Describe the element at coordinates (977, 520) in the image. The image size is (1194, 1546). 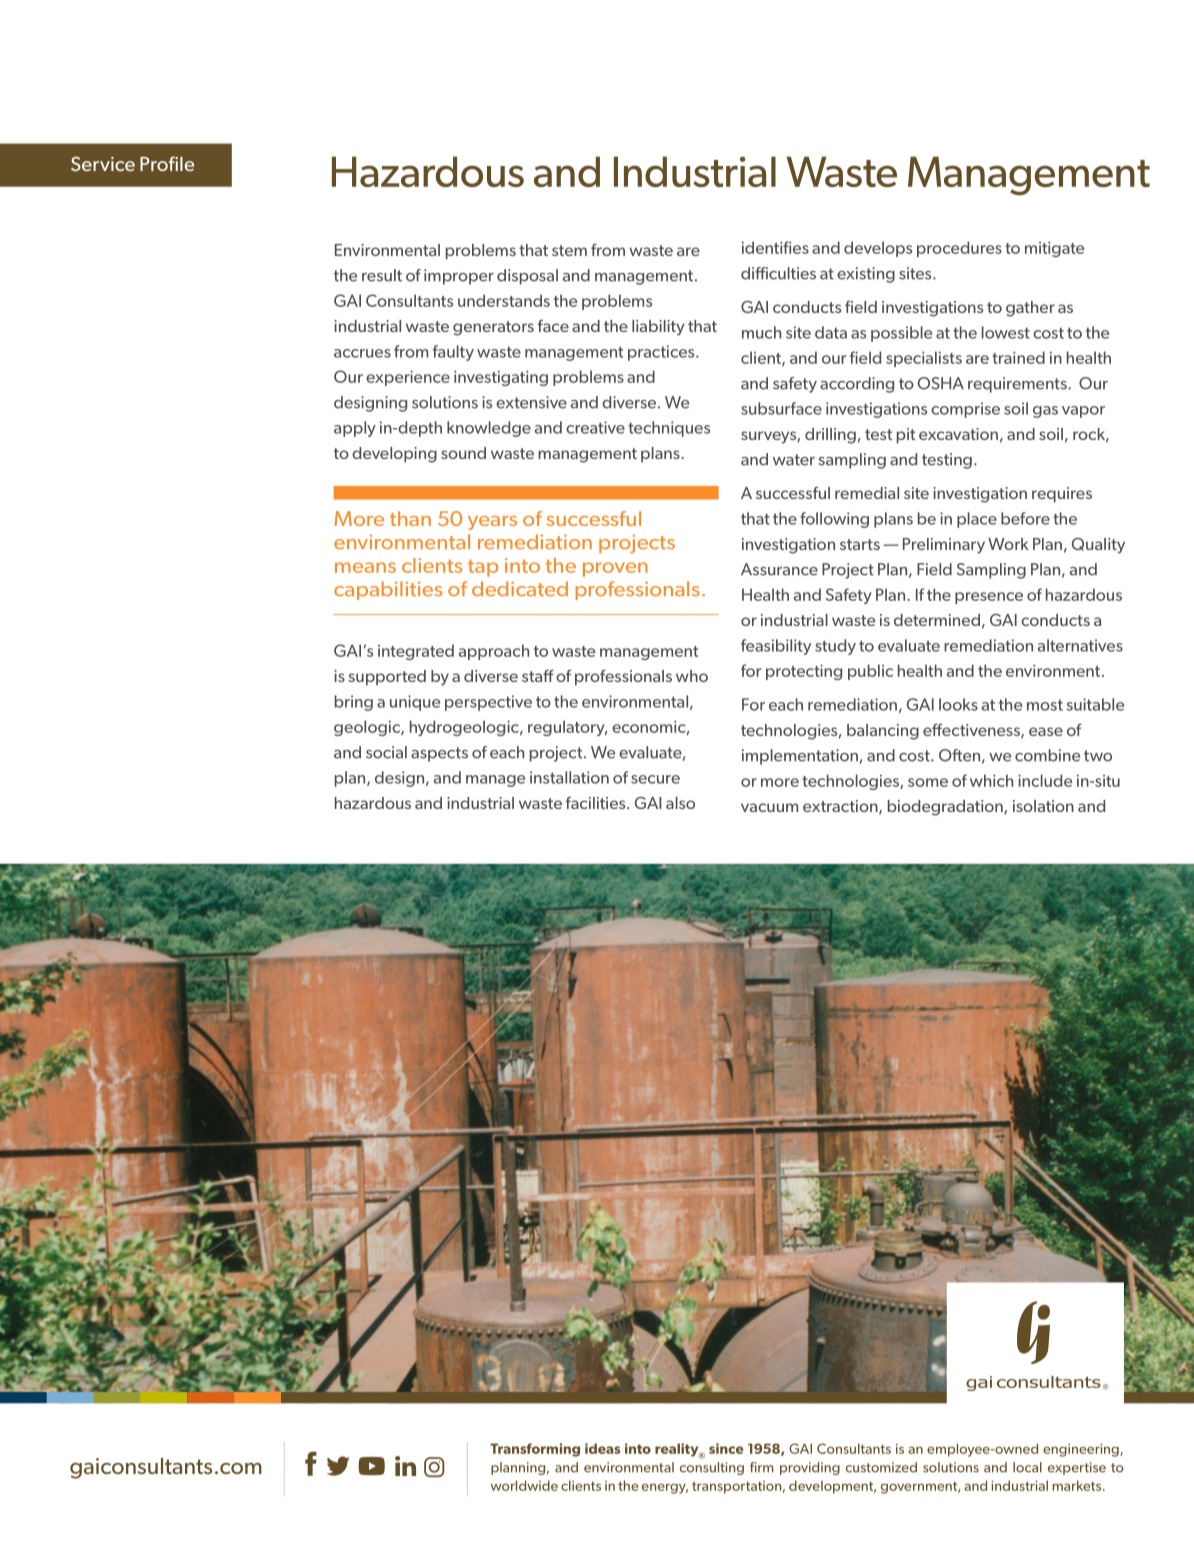
I see `place` at that location.
